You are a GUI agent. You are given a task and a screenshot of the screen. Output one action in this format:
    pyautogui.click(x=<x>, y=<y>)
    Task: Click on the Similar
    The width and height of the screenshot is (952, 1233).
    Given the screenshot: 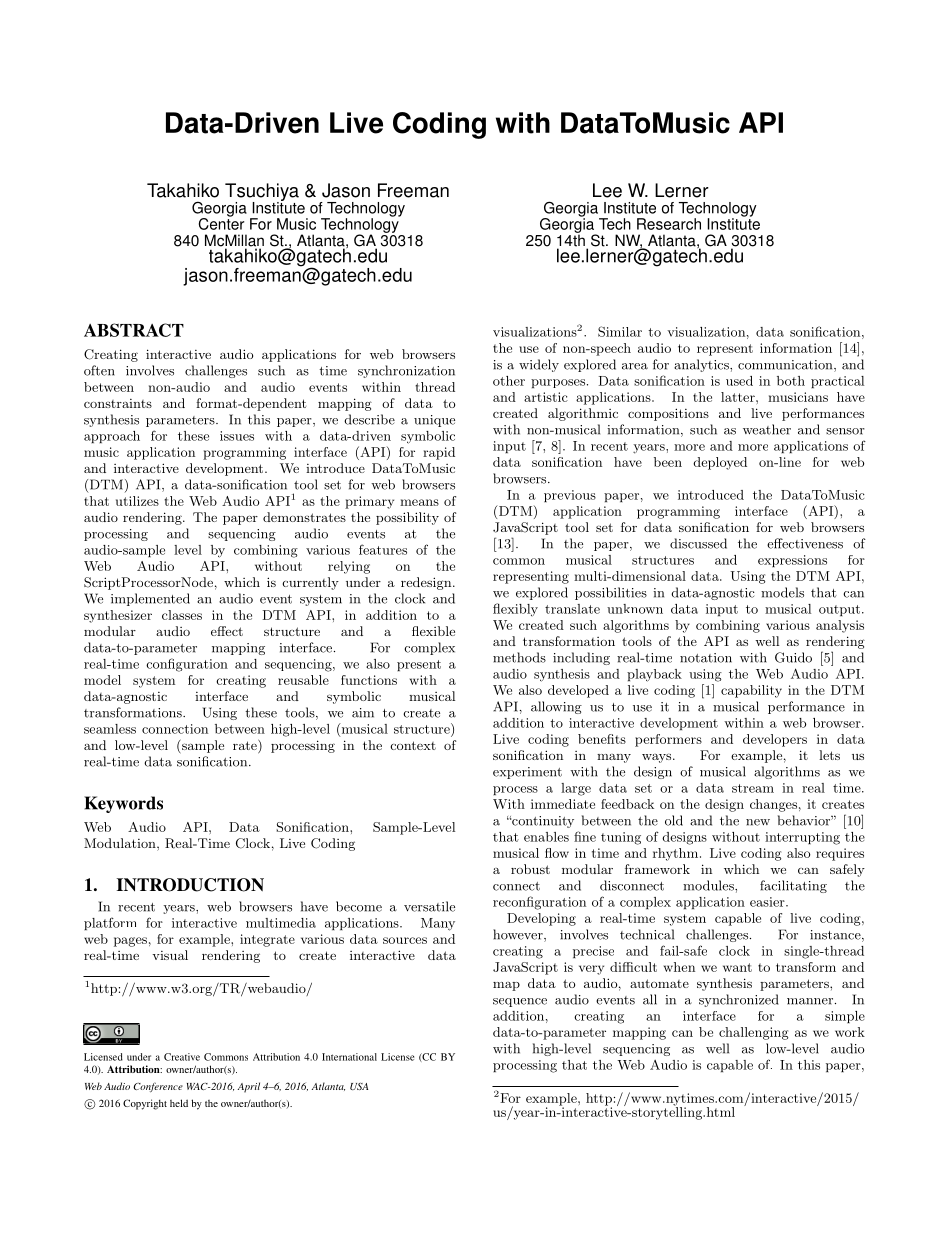 What is the action you would take?
    pyautogui.click(x=620, y=331)
